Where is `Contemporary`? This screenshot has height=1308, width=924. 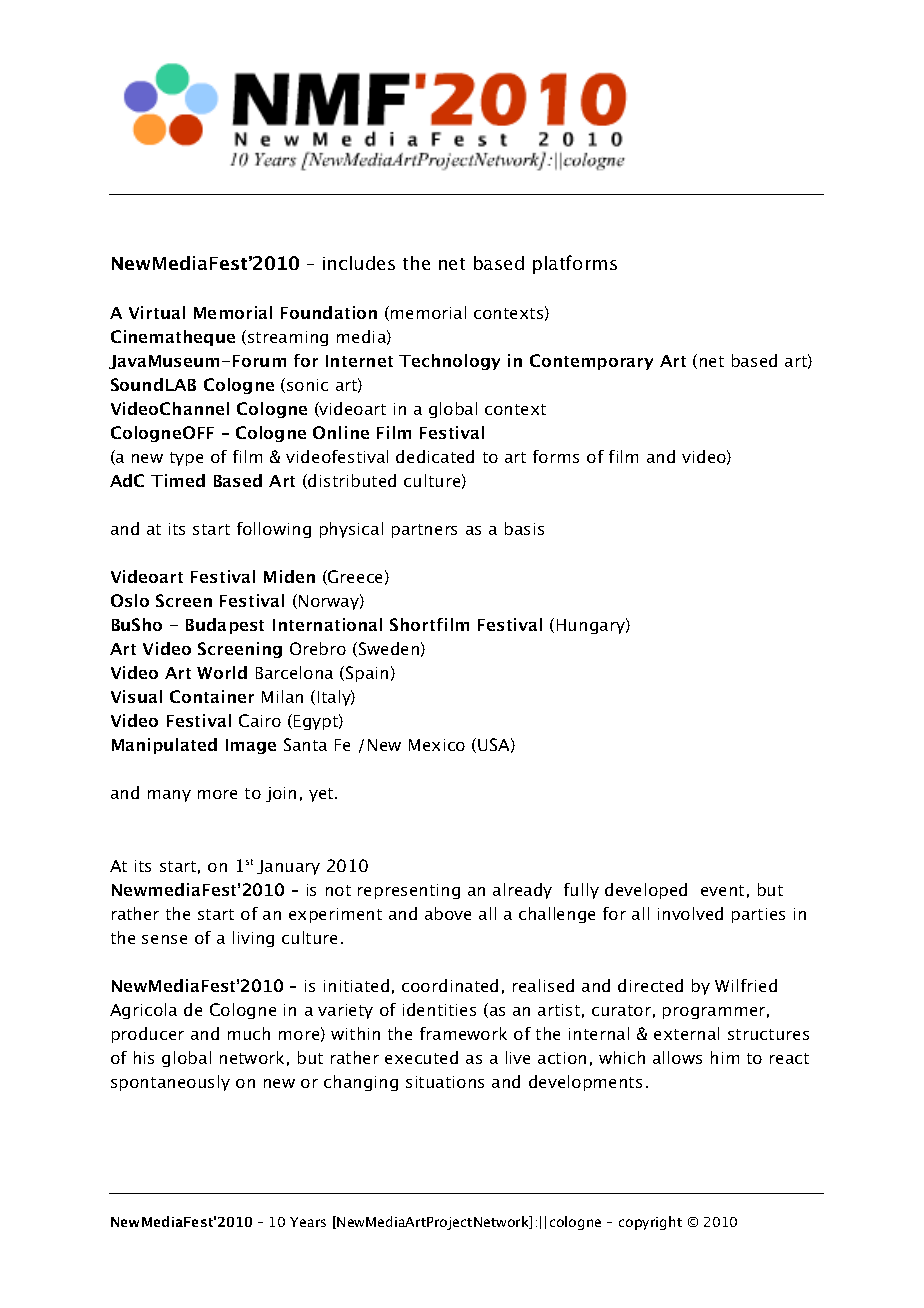
Contemporary is located at coordinates (591, 362).
